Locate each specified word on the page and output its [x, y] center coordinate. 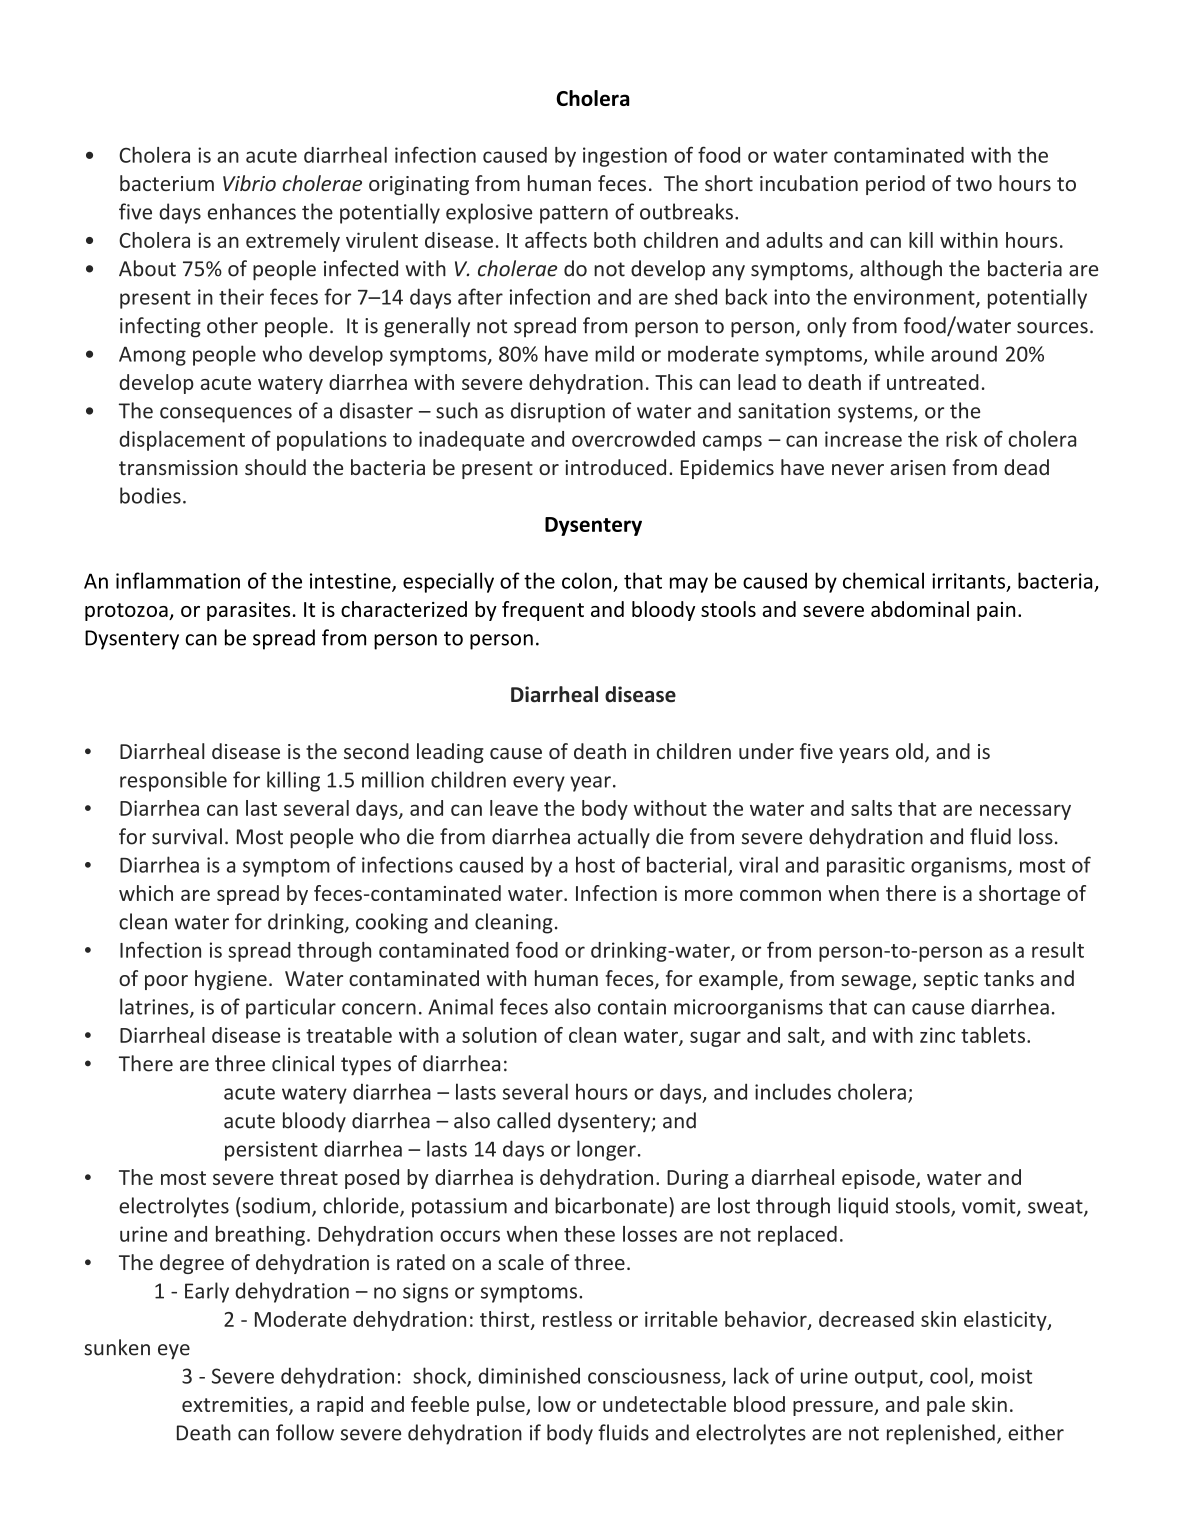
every [539, 784]
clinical [303, 1063]
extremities [236, 1406]
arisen [918, 467]
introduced [615, 467]
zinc [937, 1035]
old [909, 751]
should [275, 467]
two [974, 184]
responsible [173, 781]
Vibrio [249, 183]
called [523, 1120]
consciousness [655, 1377]
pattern [574, 215]
